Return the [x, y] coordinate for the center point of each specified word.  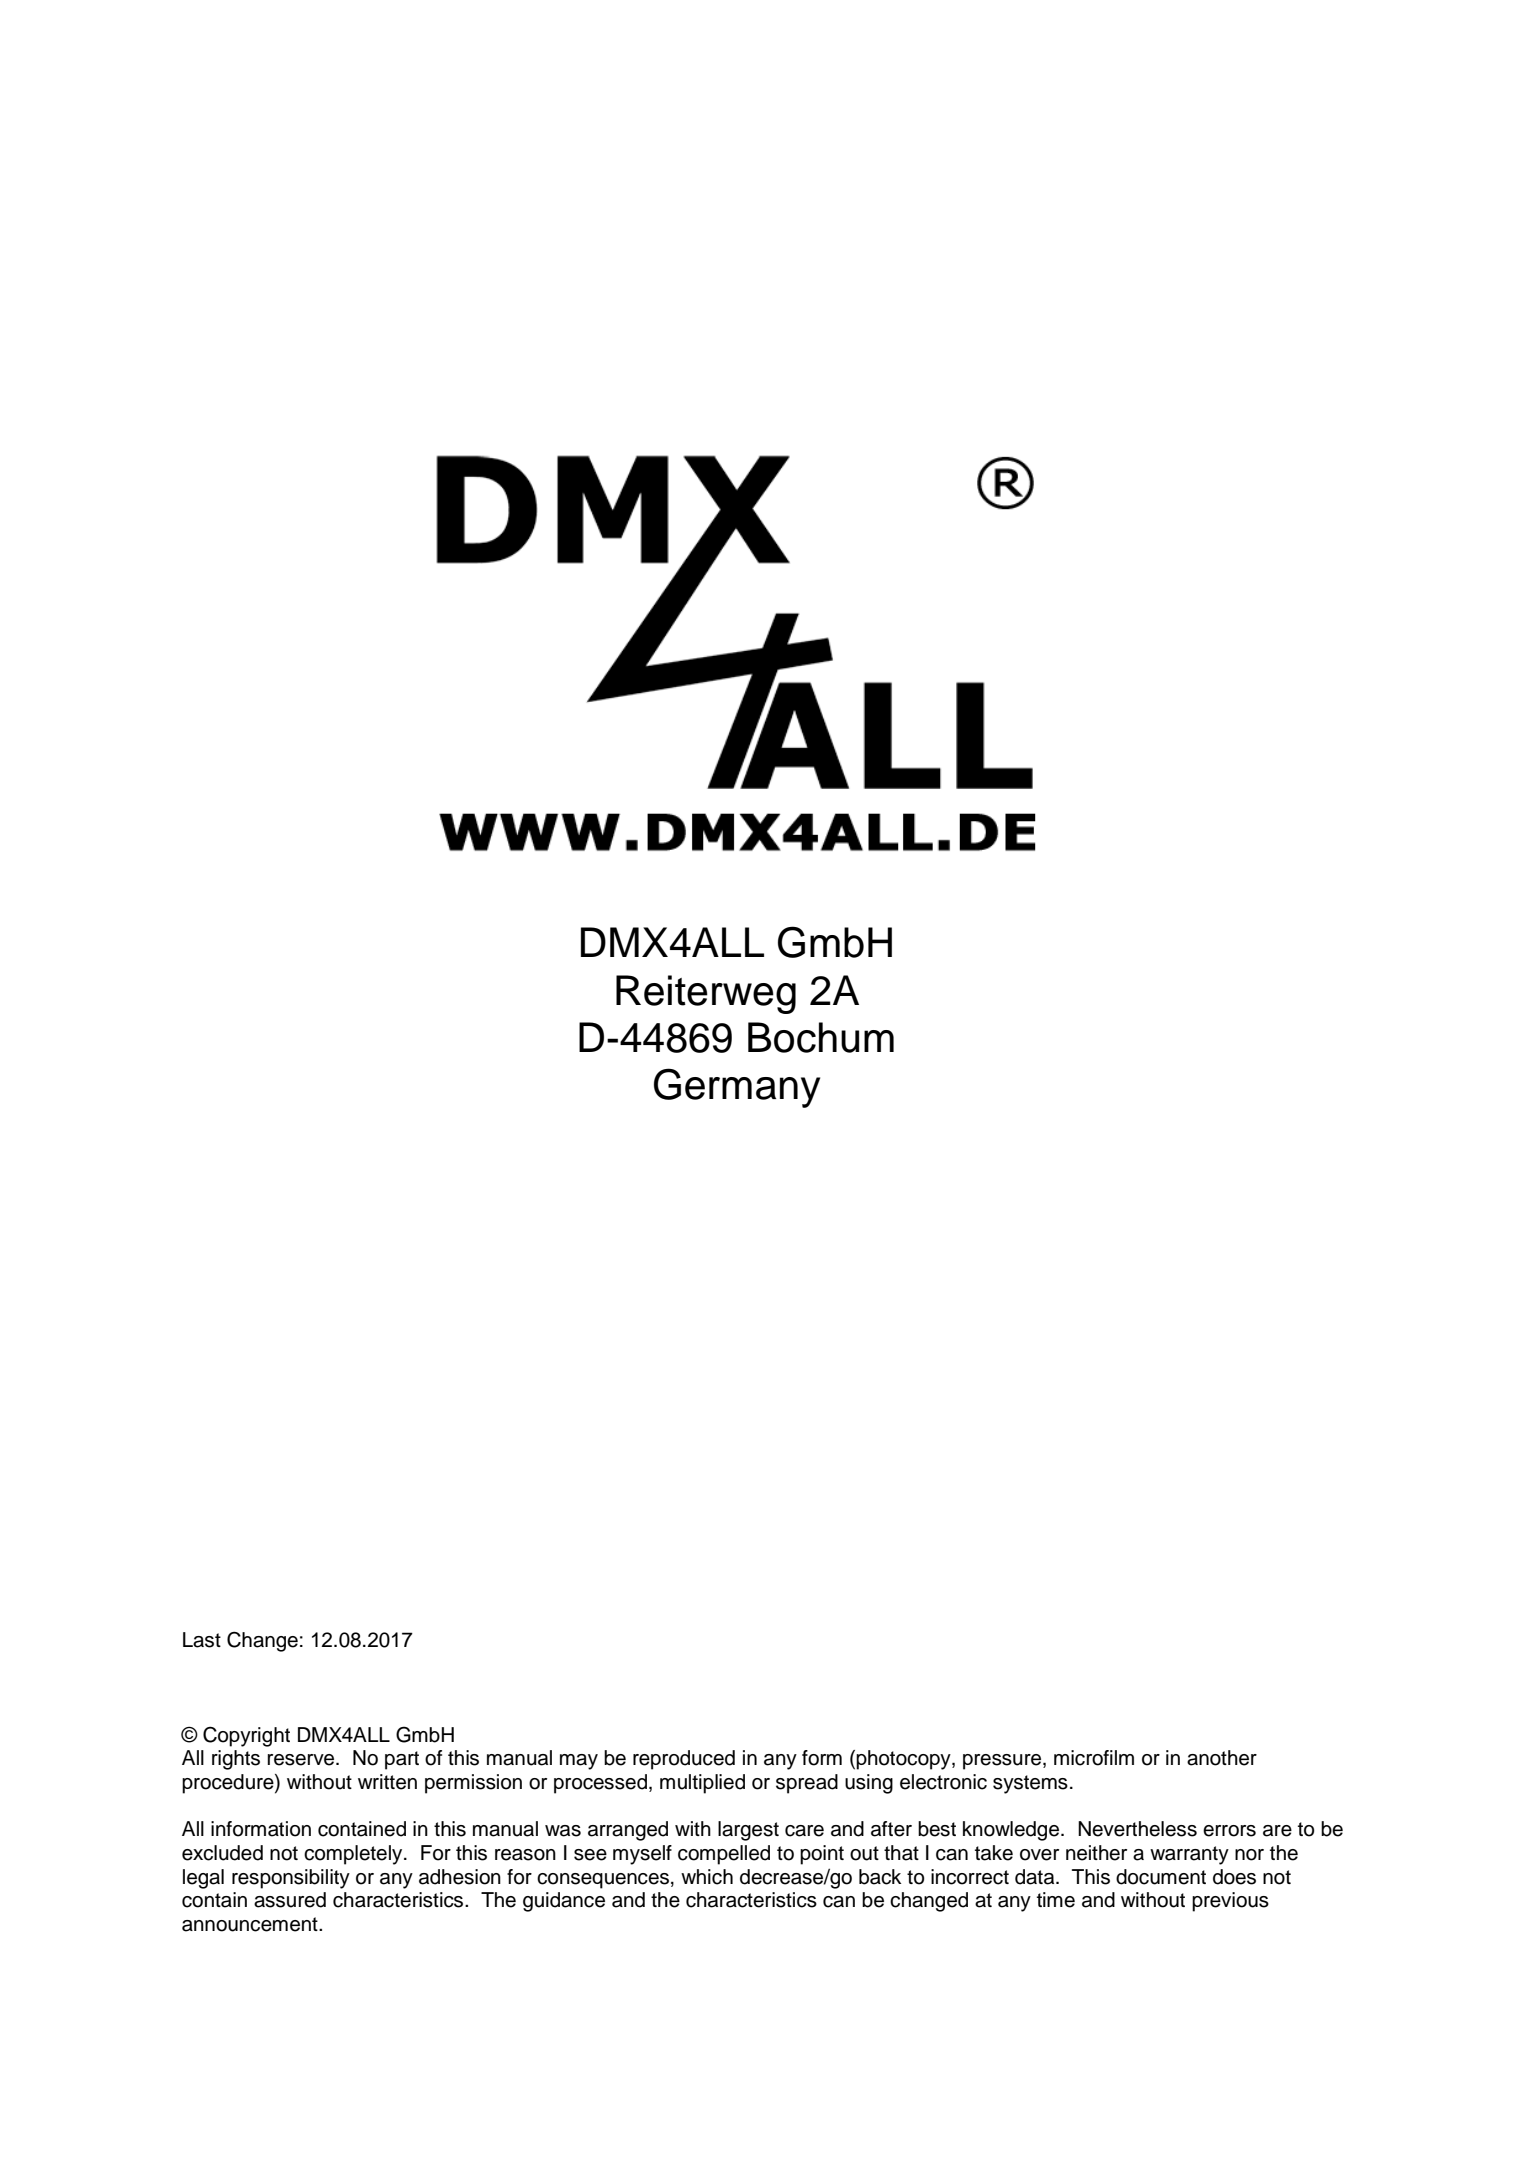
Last [202, 1640]
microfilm [1094, 1758]
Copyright [246, 1736]
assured [290, 1900]
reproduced [684, 1760]
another [1222, 1758]
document [1161, 1877]
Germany [737, 1088]
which [707, 1877]
